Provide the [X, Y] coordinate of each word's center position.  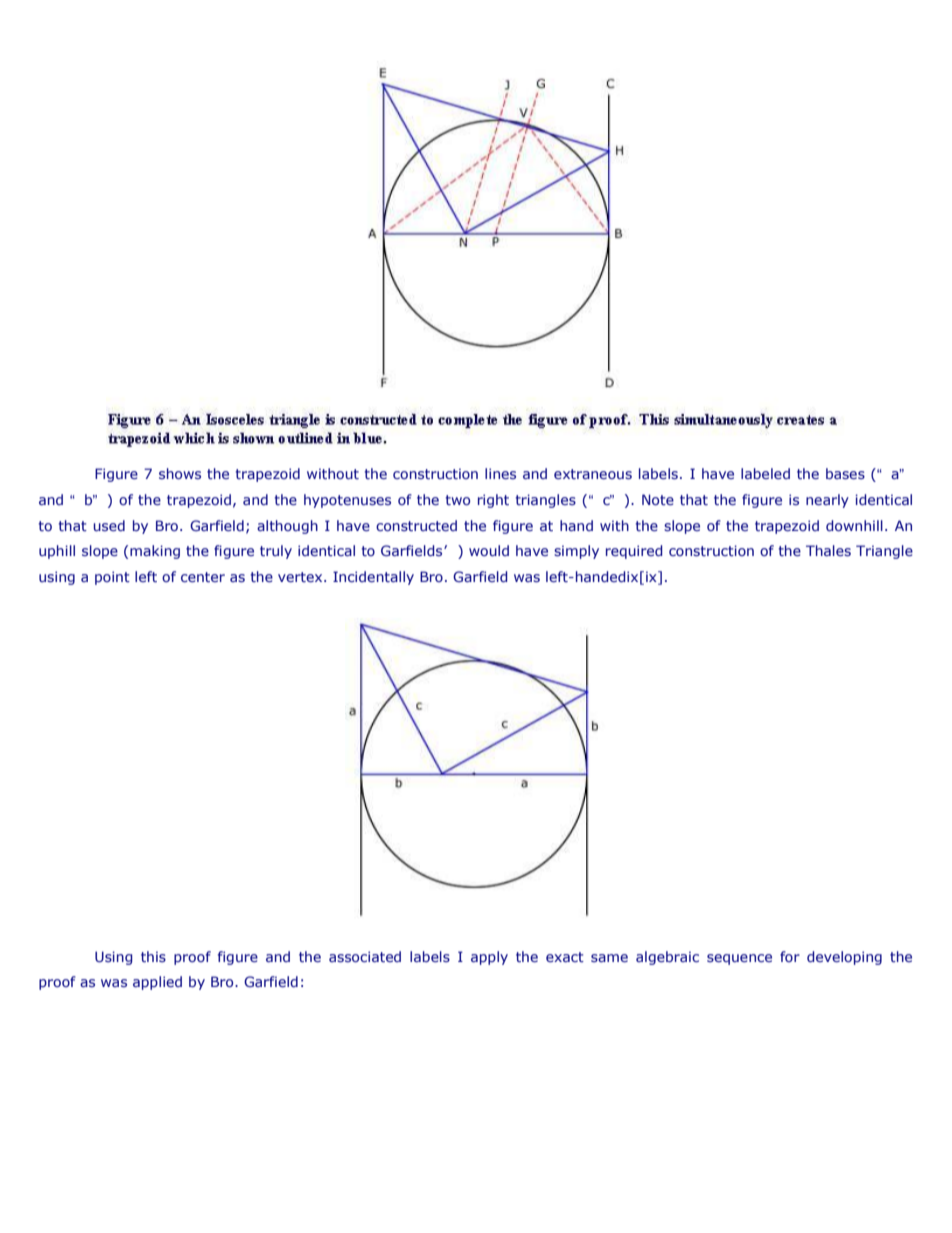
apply [489, 958]
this [153, 956]
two [458, 500]
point [112, 578]
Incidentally [373, 578]
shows [180, 473]
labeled [765, 473]
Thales [828, 550]
